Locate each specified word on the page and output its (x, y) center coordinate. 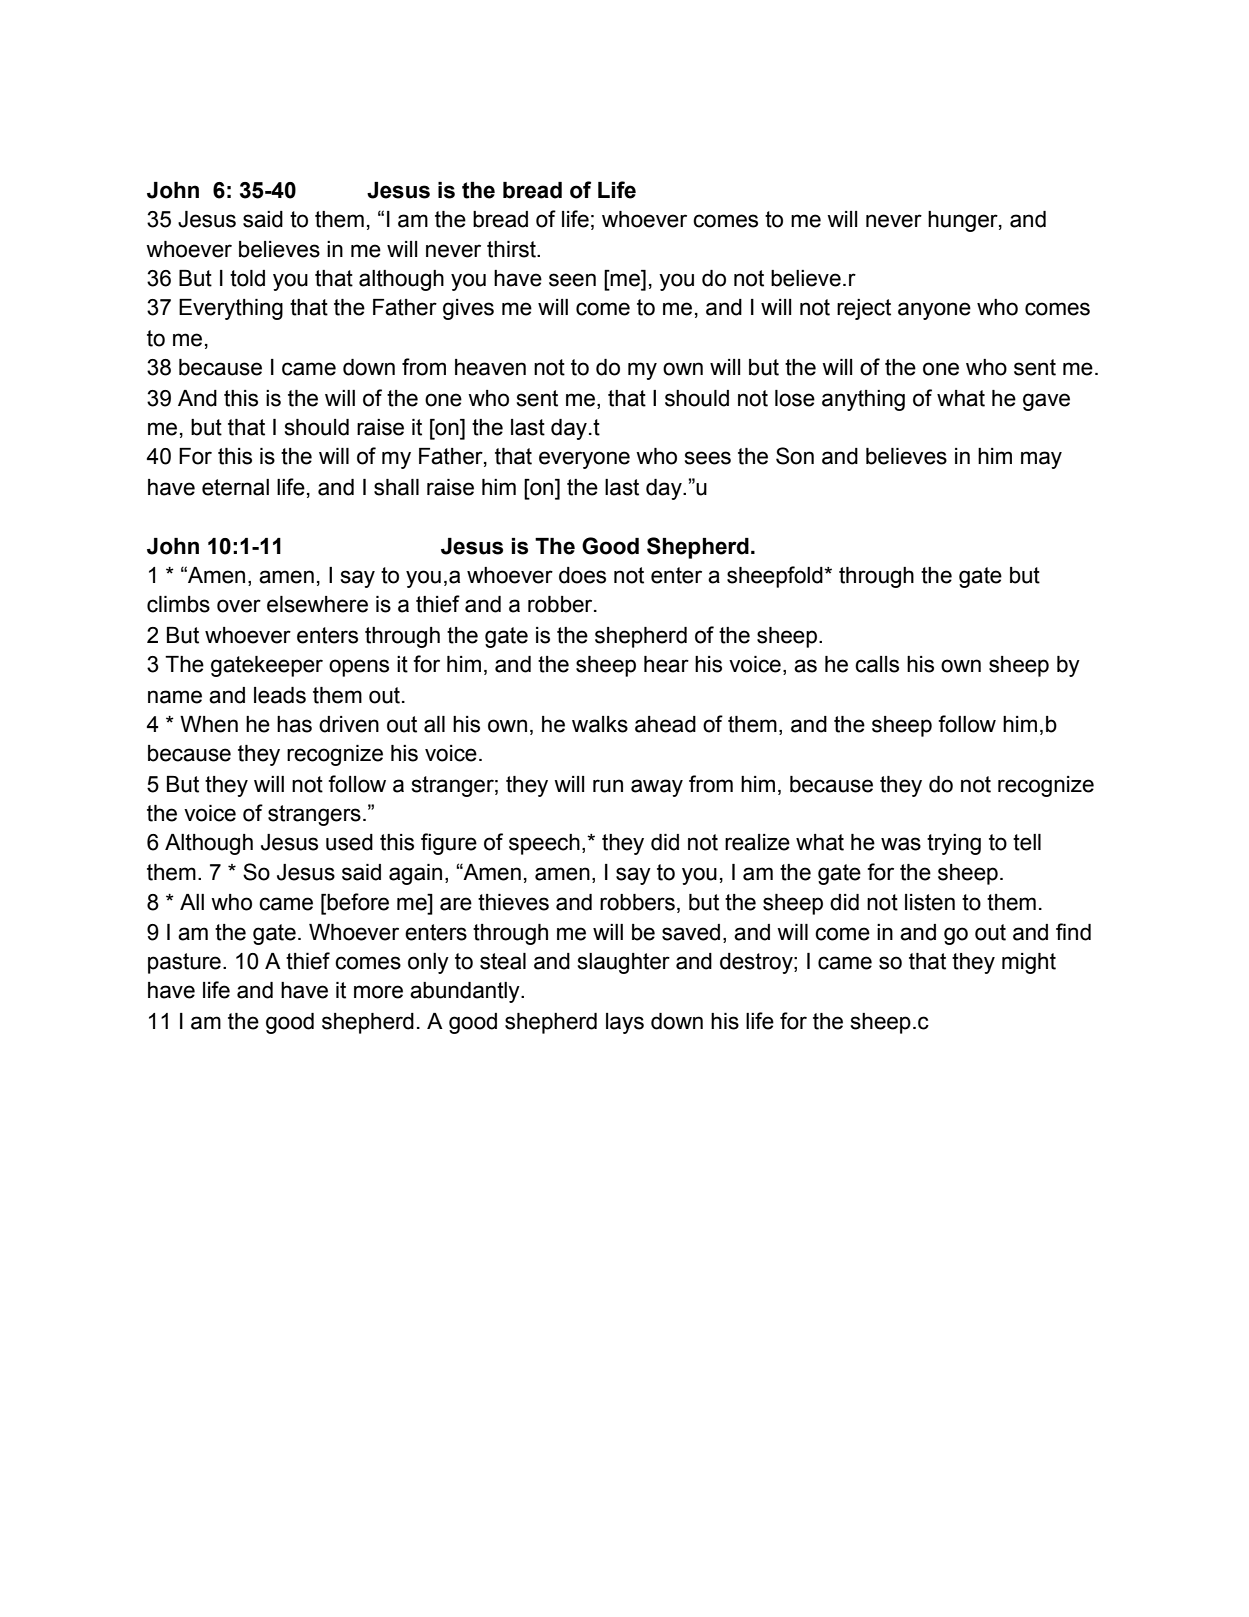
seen (572, 280)
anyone (934, 311)
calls (877, 664)
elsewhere (317, 604)
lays (625, 1023)
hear (666, 664)
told (247, 278)
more (378, 992)
